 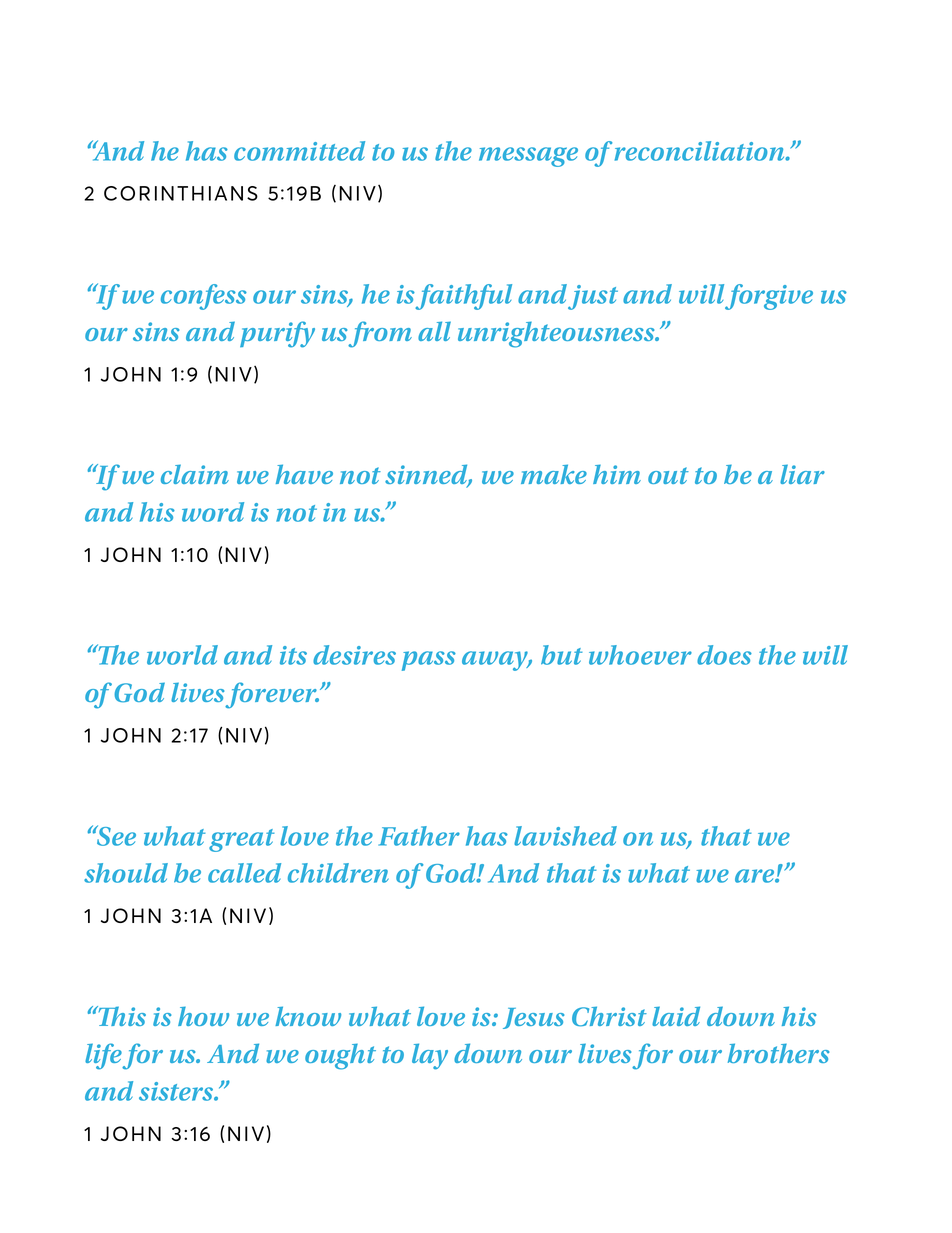 What do you see at coordinates (528, 157) in the image?
I see `message` at bounding box center [528, 157].
